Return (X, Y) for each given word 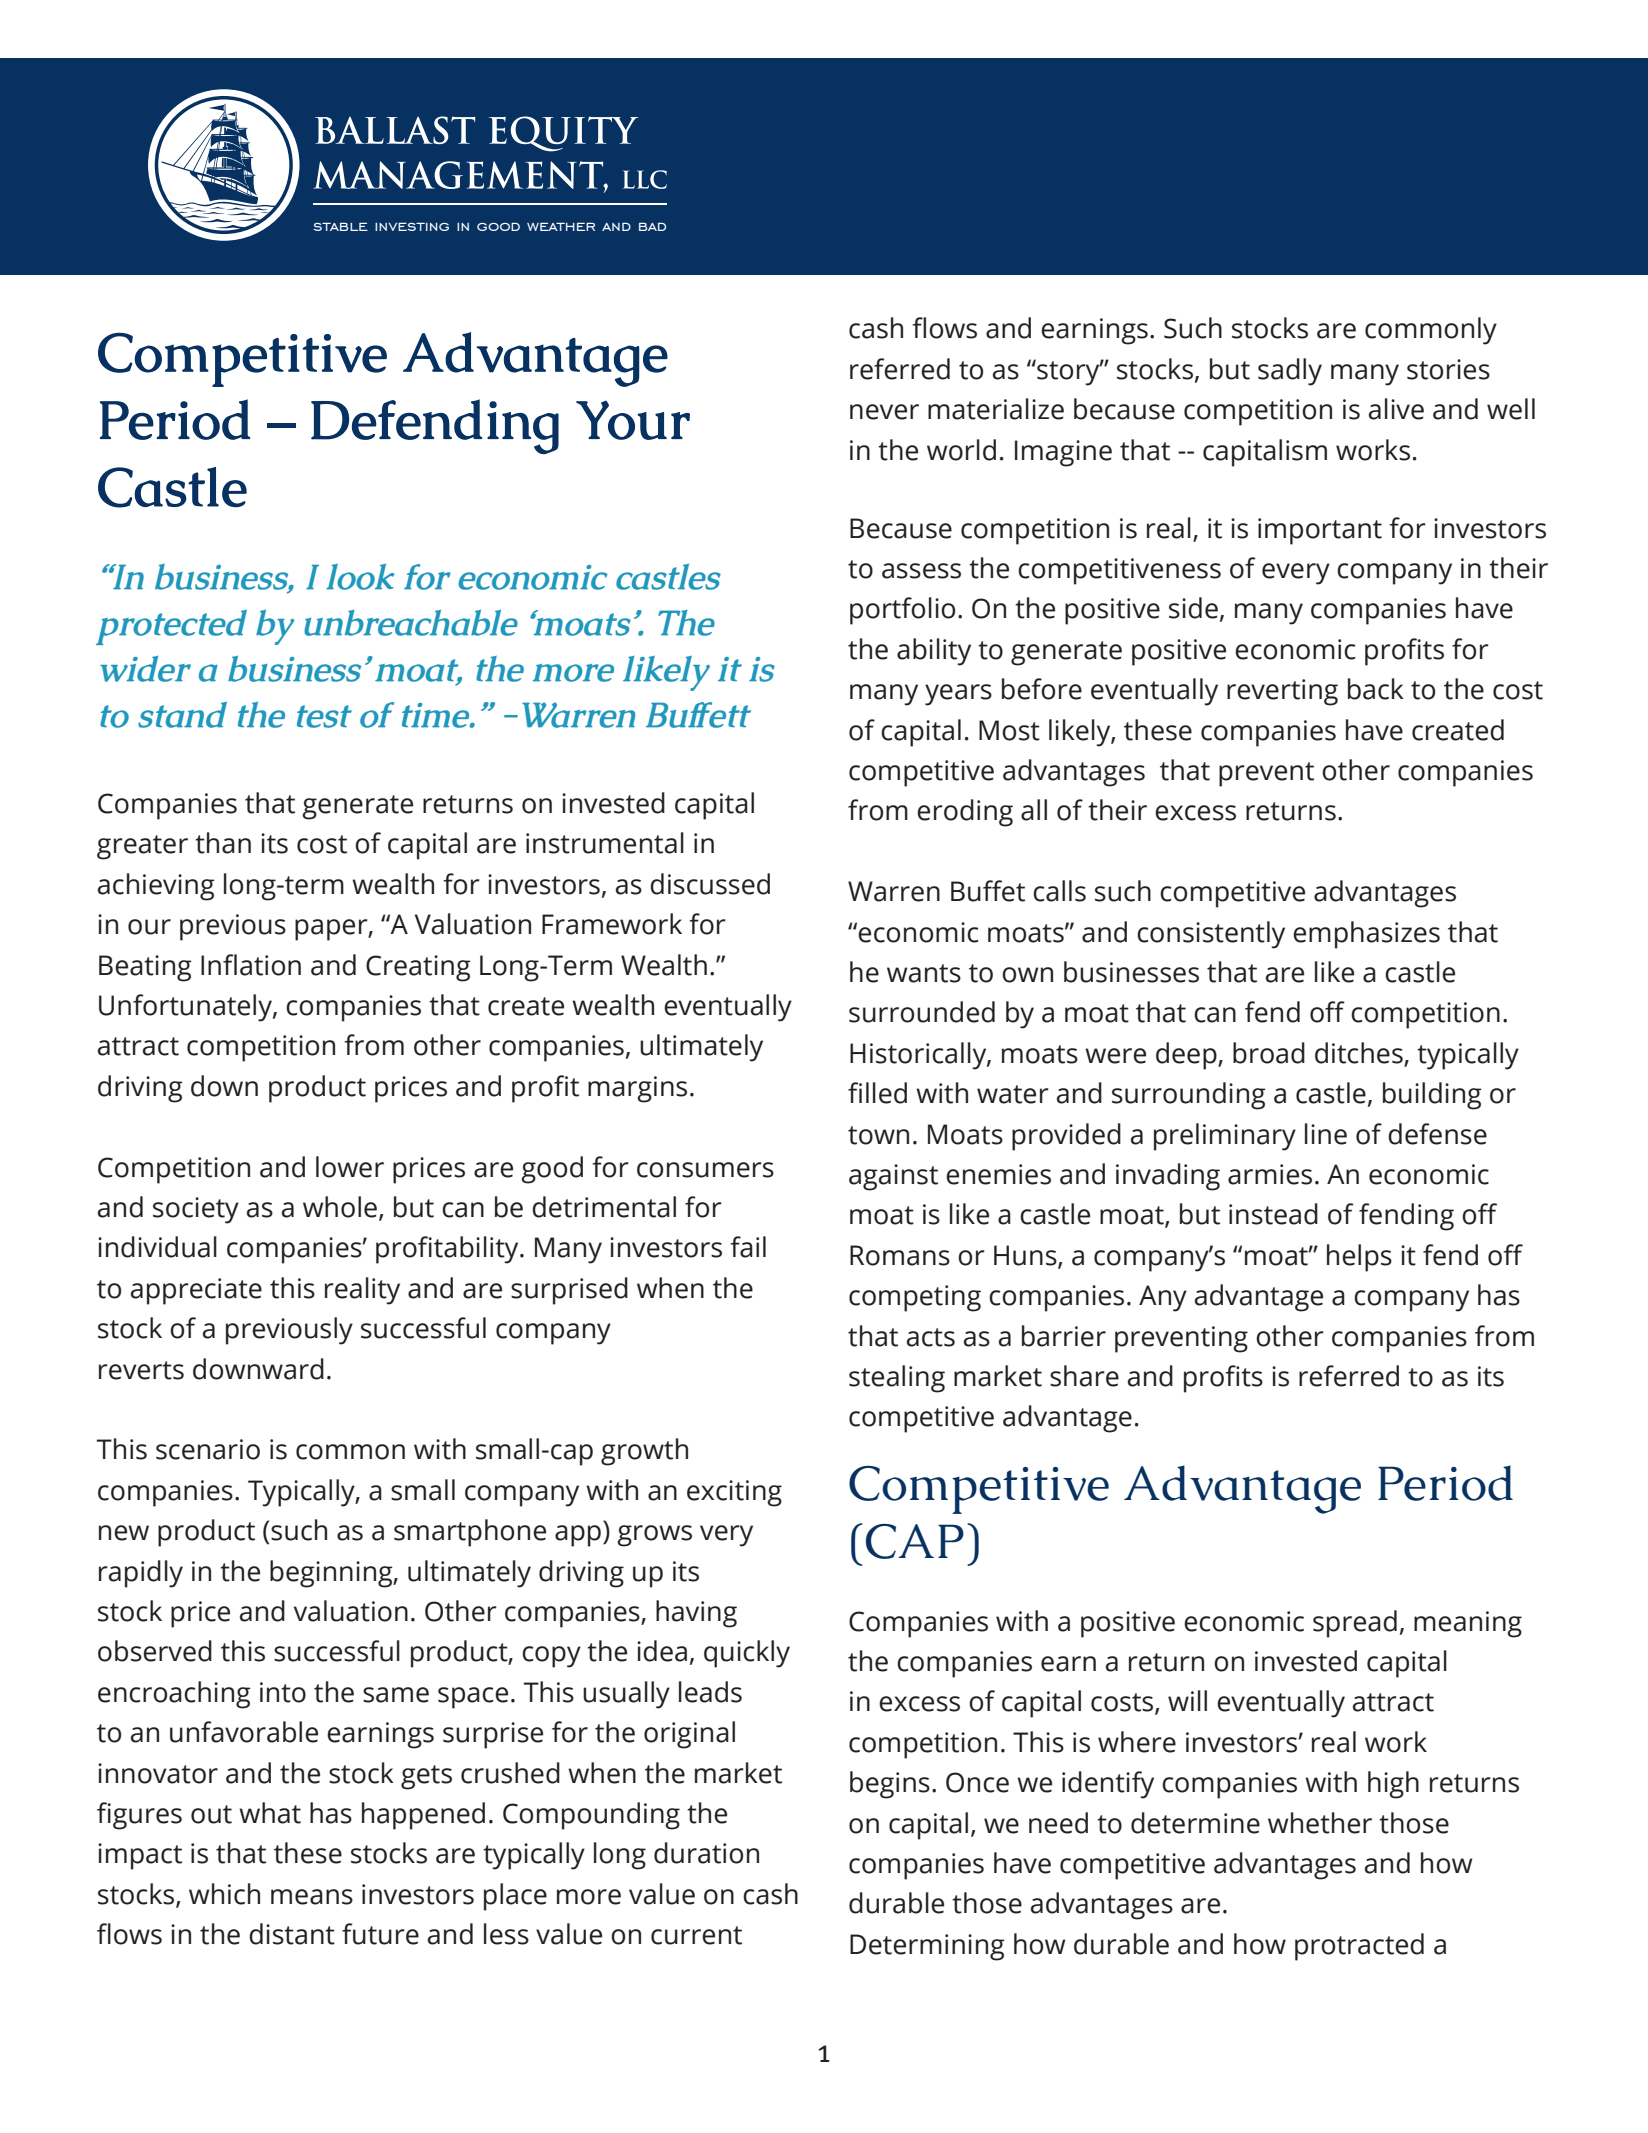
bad (652, 227)
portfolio (902, 611)
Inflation (251, 965)
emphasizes (1366, 935)
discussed (710, 884)
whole (340, 1207)
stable (341, 227)
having (696, 1614)
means (312, 1897)
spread (1355, 1624)
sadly (1290, 372)
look (360, 577)
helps (1359, 1258)
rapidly (141, 1574)
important (1320, 531)
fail (748, 1247)
